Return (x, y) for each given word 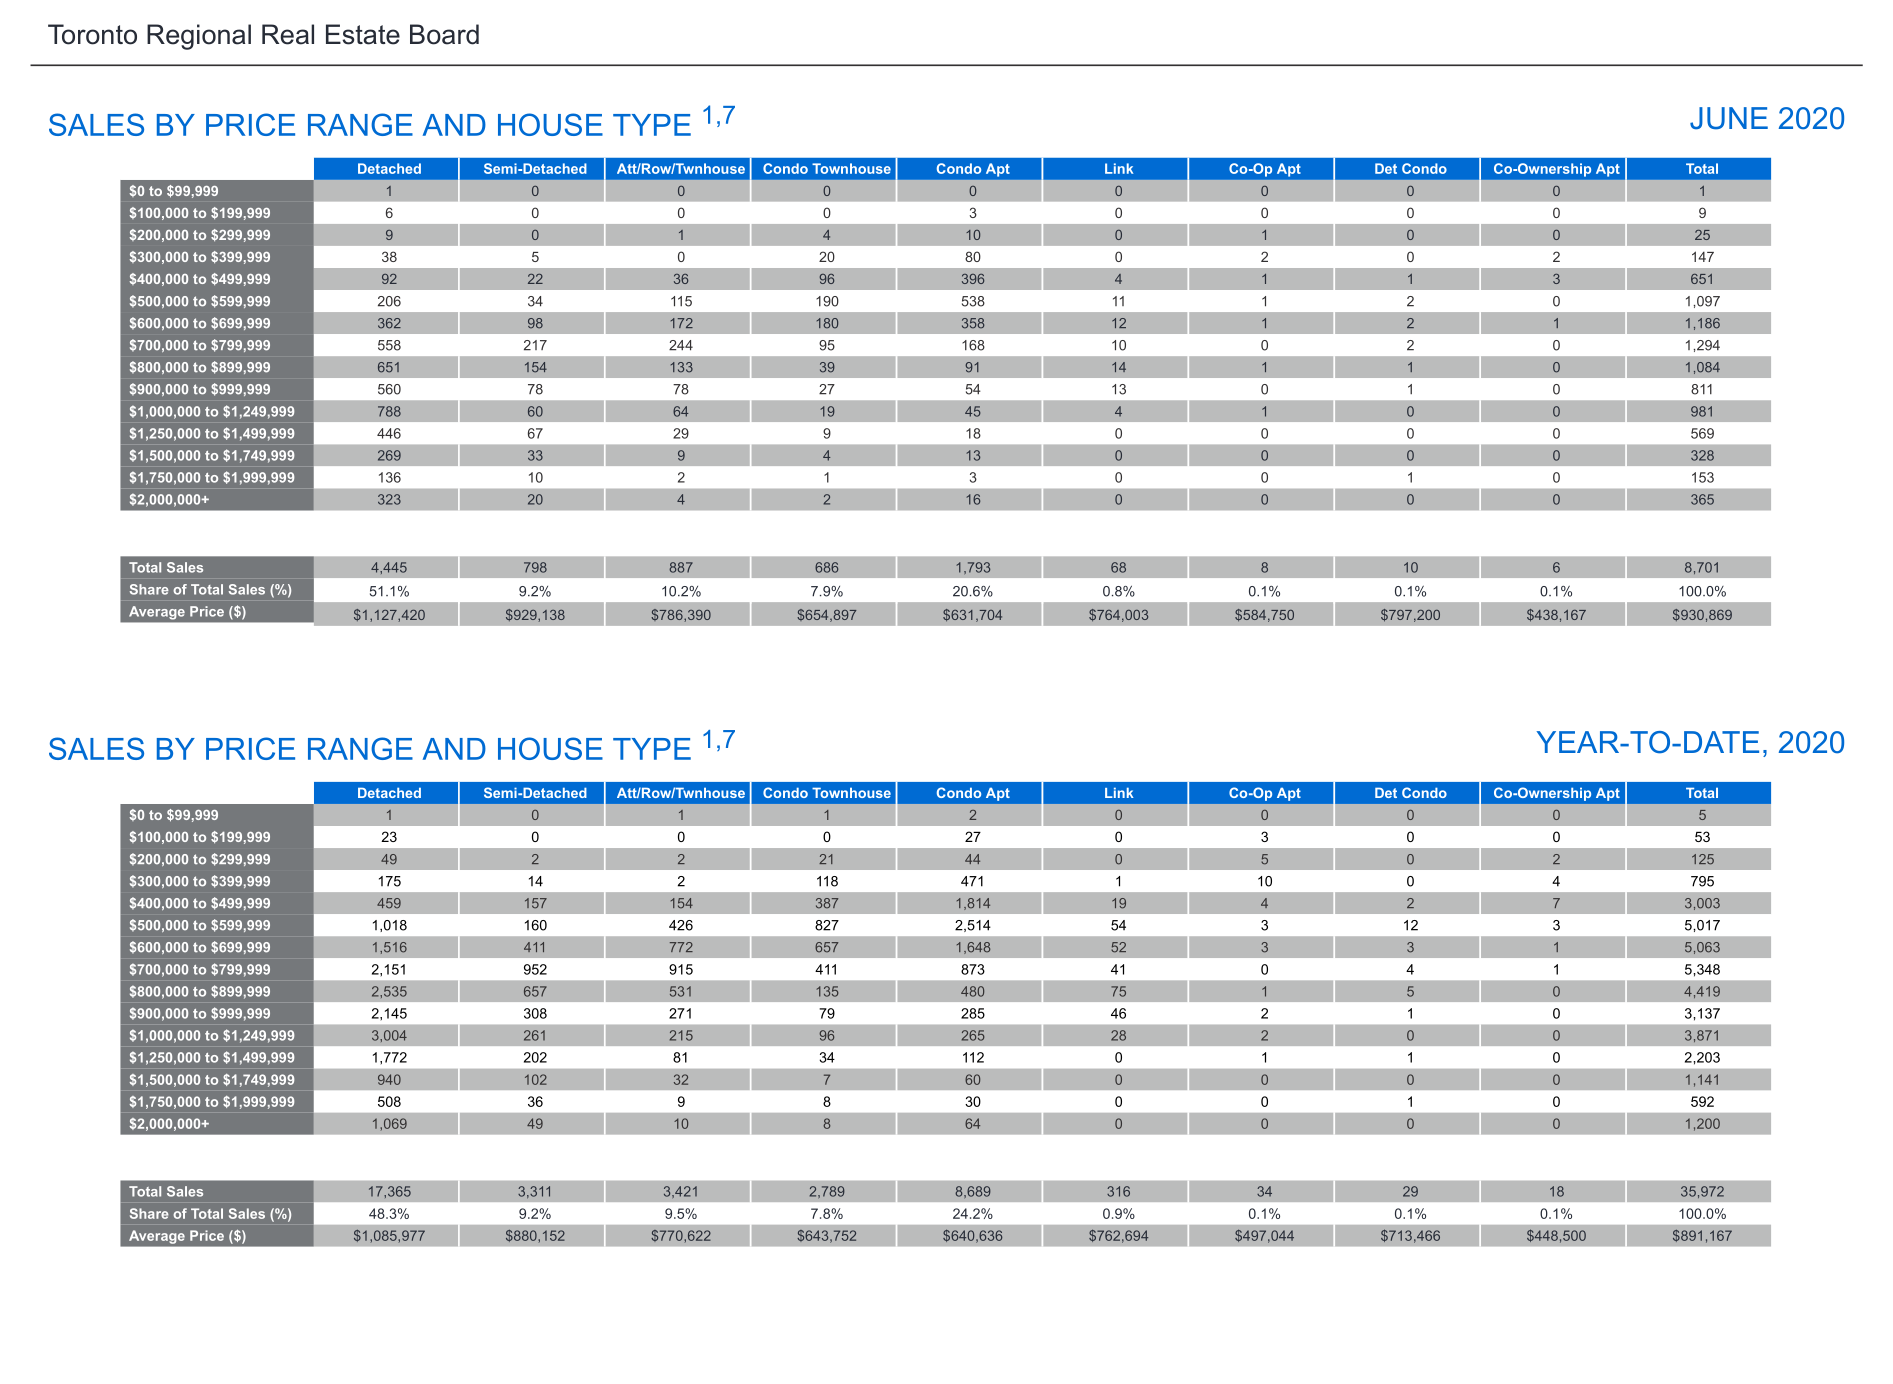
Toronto (92, 34)
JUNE (1729, 118)
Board (444, 34)
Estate (363, 34)
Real (288, 34)
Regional (199, 37)
